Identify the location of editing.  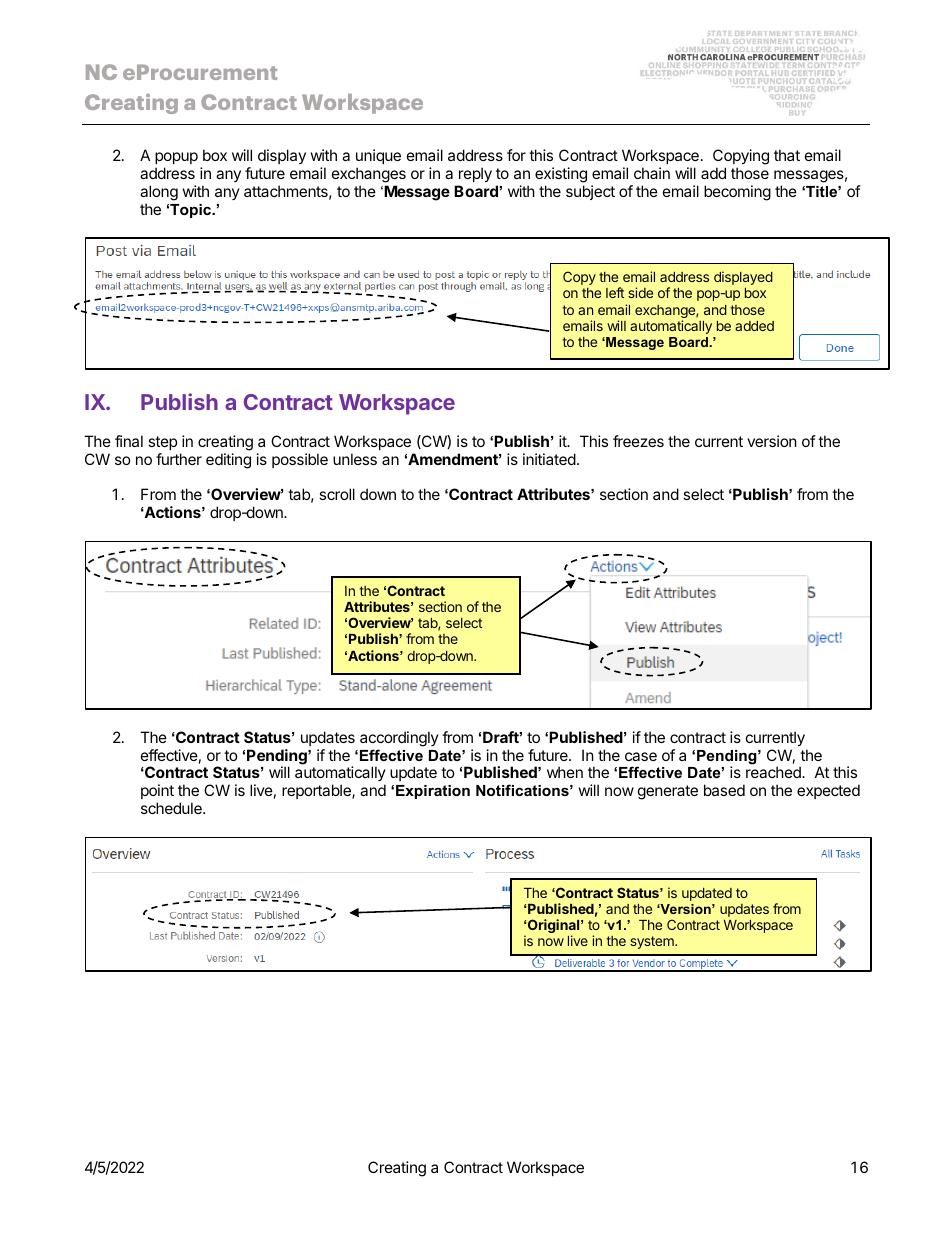
(228, 461).
